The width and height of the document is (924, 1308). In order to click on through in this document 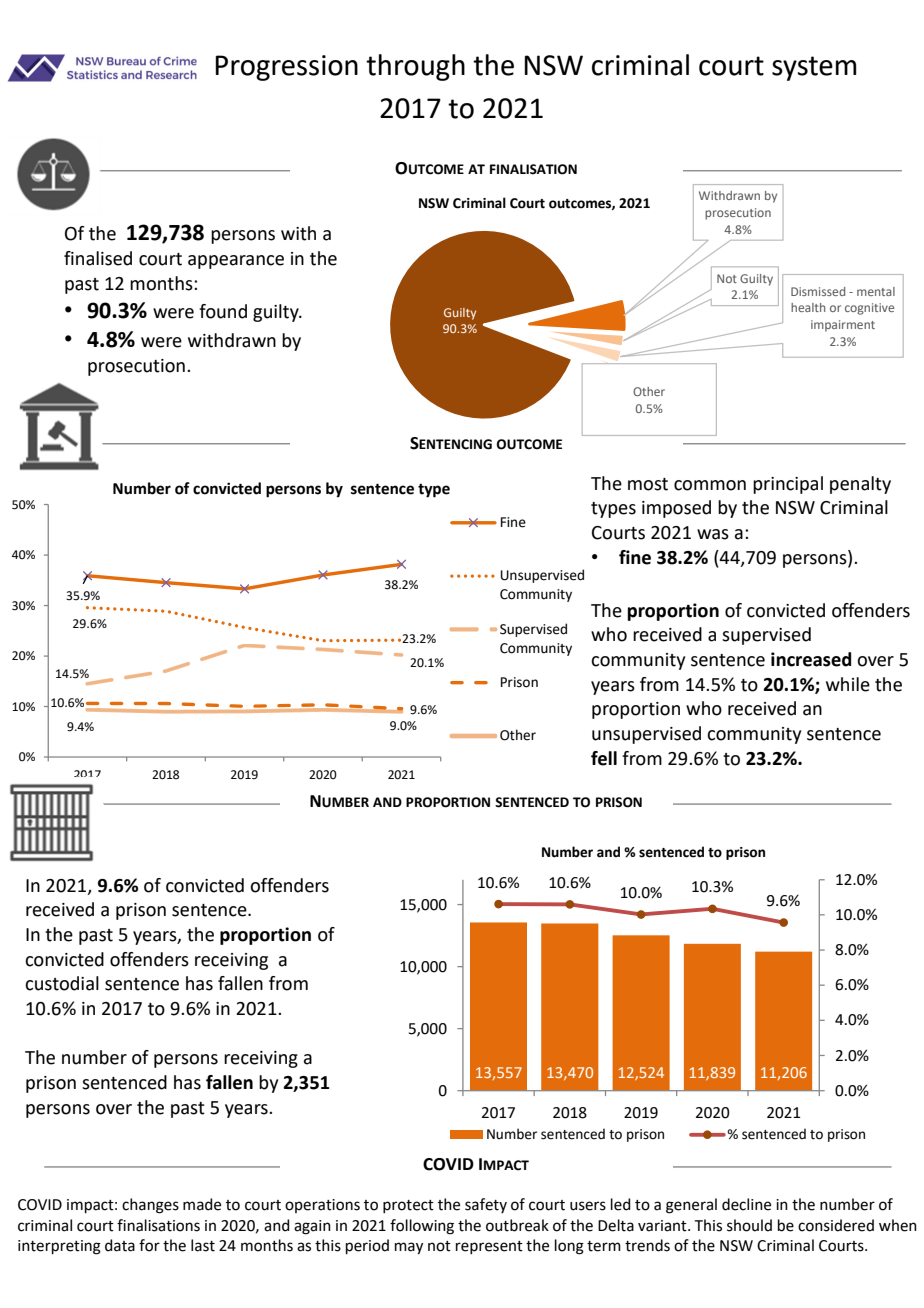, I will do `click(415, 67)`.
